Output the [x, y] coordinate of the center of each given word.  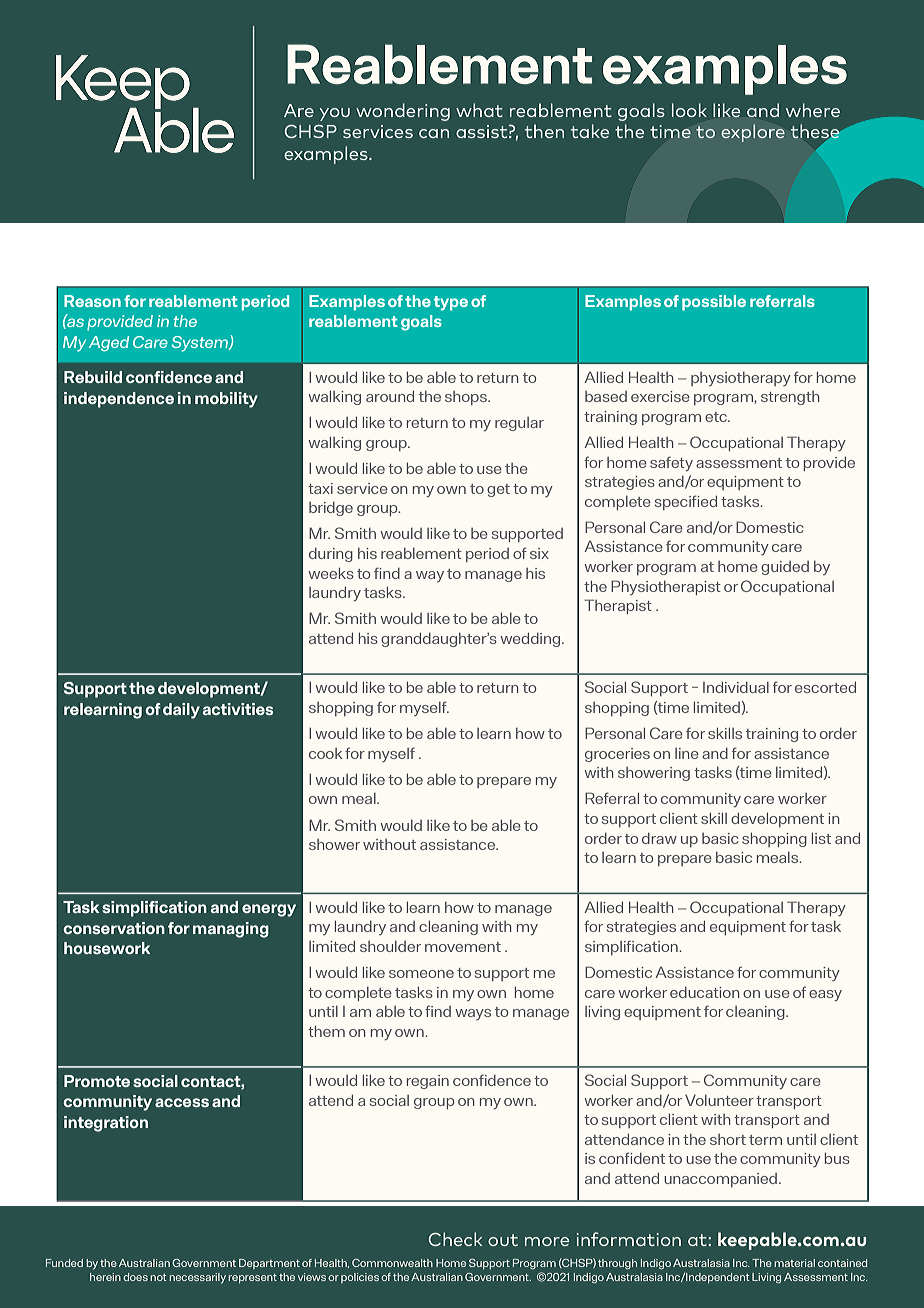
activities [238, 709]
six [539, 553]
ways [473, 1014]
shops [467, 398]
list [821, 838]
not [158, 1277]
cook [326, 753]
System [201, 344]
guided [785, 568]
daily [181, 711]
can [434, 133]
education [704, 992]
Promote [97, 1081]
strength [790, 398]
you [335, 114]
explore [753, 133]
